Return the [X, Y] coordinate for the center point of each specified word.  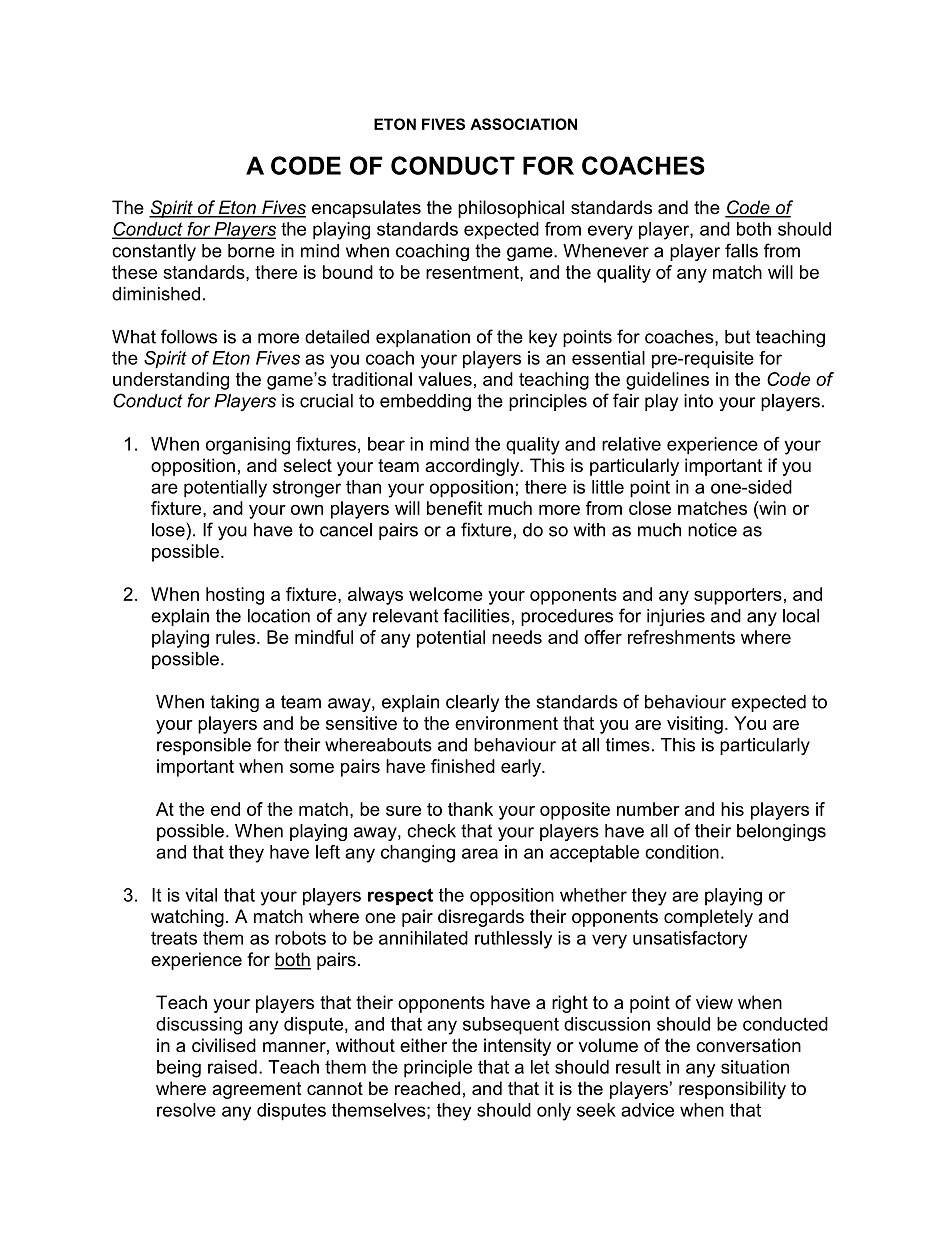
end [225, 809]
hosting [235, 596]
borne [251, 251]
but [737, 337]
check [431, 831]
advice [647, 1110]
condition [682, 852]
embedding [425, 402]
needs [517, 637]
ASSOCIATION [523, 124]
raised [232, 1067]
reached [427, 1088]
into [698, 401]
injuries [676, 617]
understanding [171, 381]
